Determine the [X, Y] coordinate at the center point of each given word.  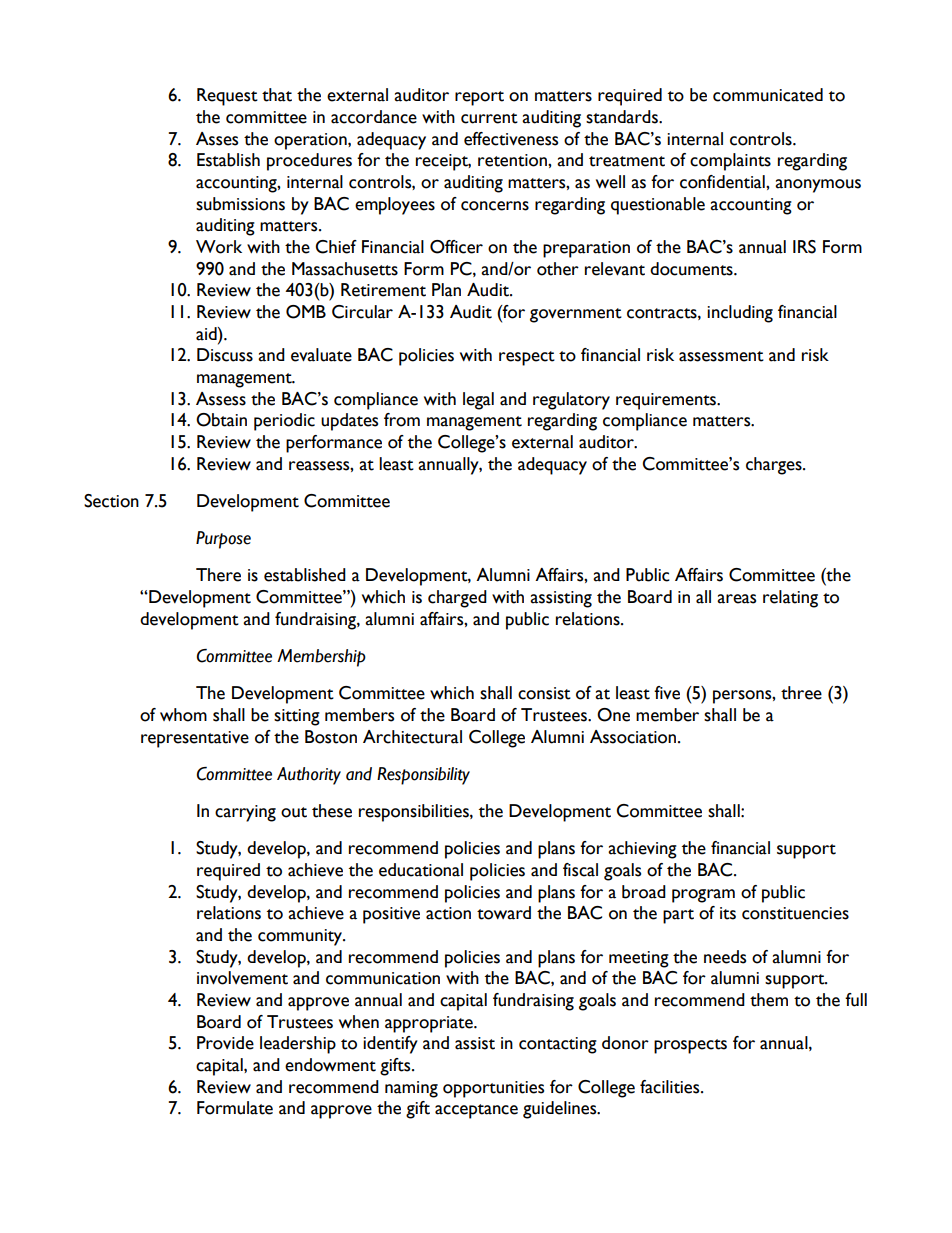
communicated [768, 95]
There [218, 575]
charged [457, 599]
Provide [225, 1043]
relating [790, 599]
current [489, 118]
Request [227, 97]
